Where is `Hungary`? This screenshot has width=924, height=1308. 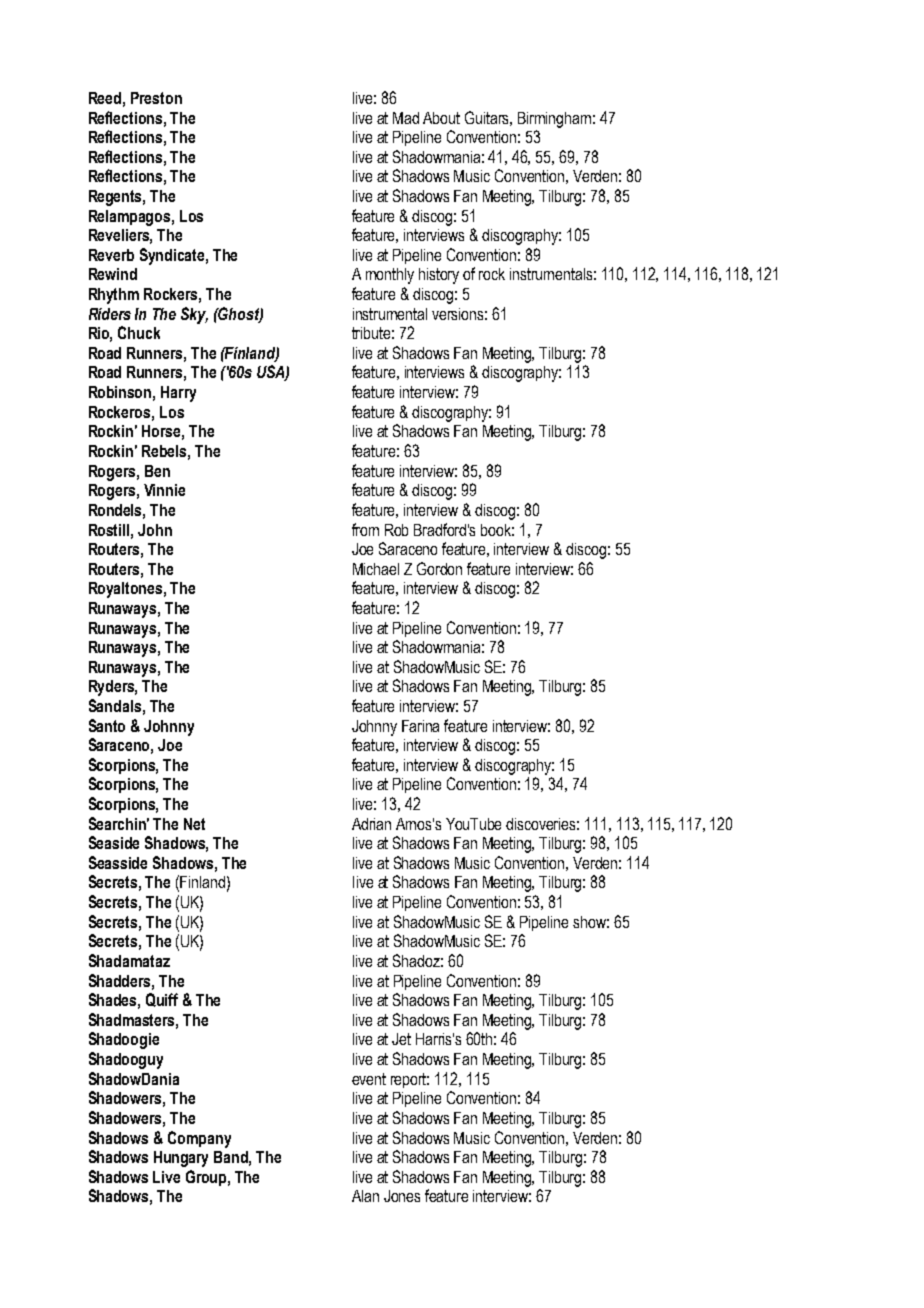 Hungary is located at coordinates (181, 1159).
